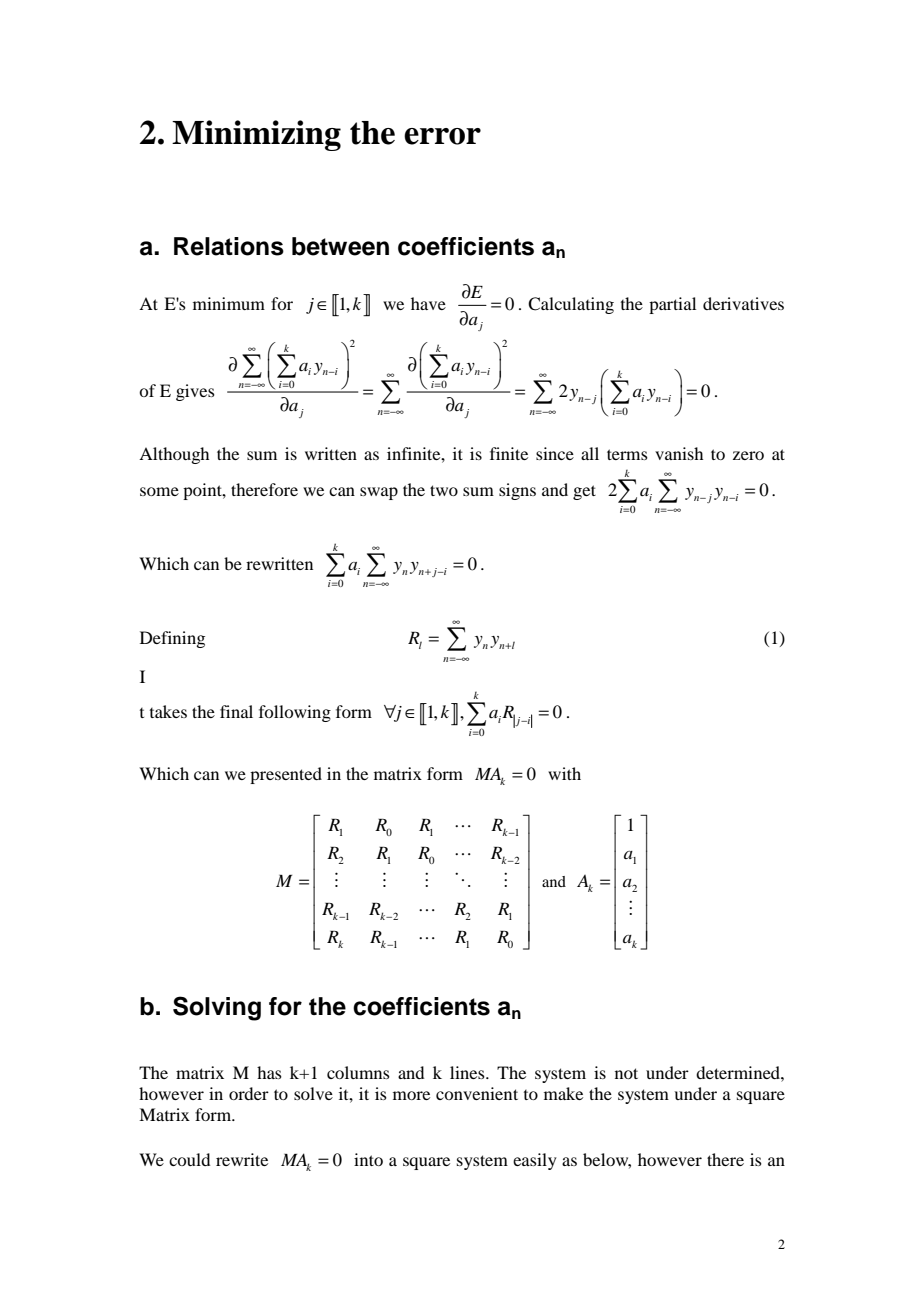 Image resolution: width=924 pixels, height=1308 pixels. Describe the element at coordinates (477, 1093) in the image. I see `convenient` at that location.
